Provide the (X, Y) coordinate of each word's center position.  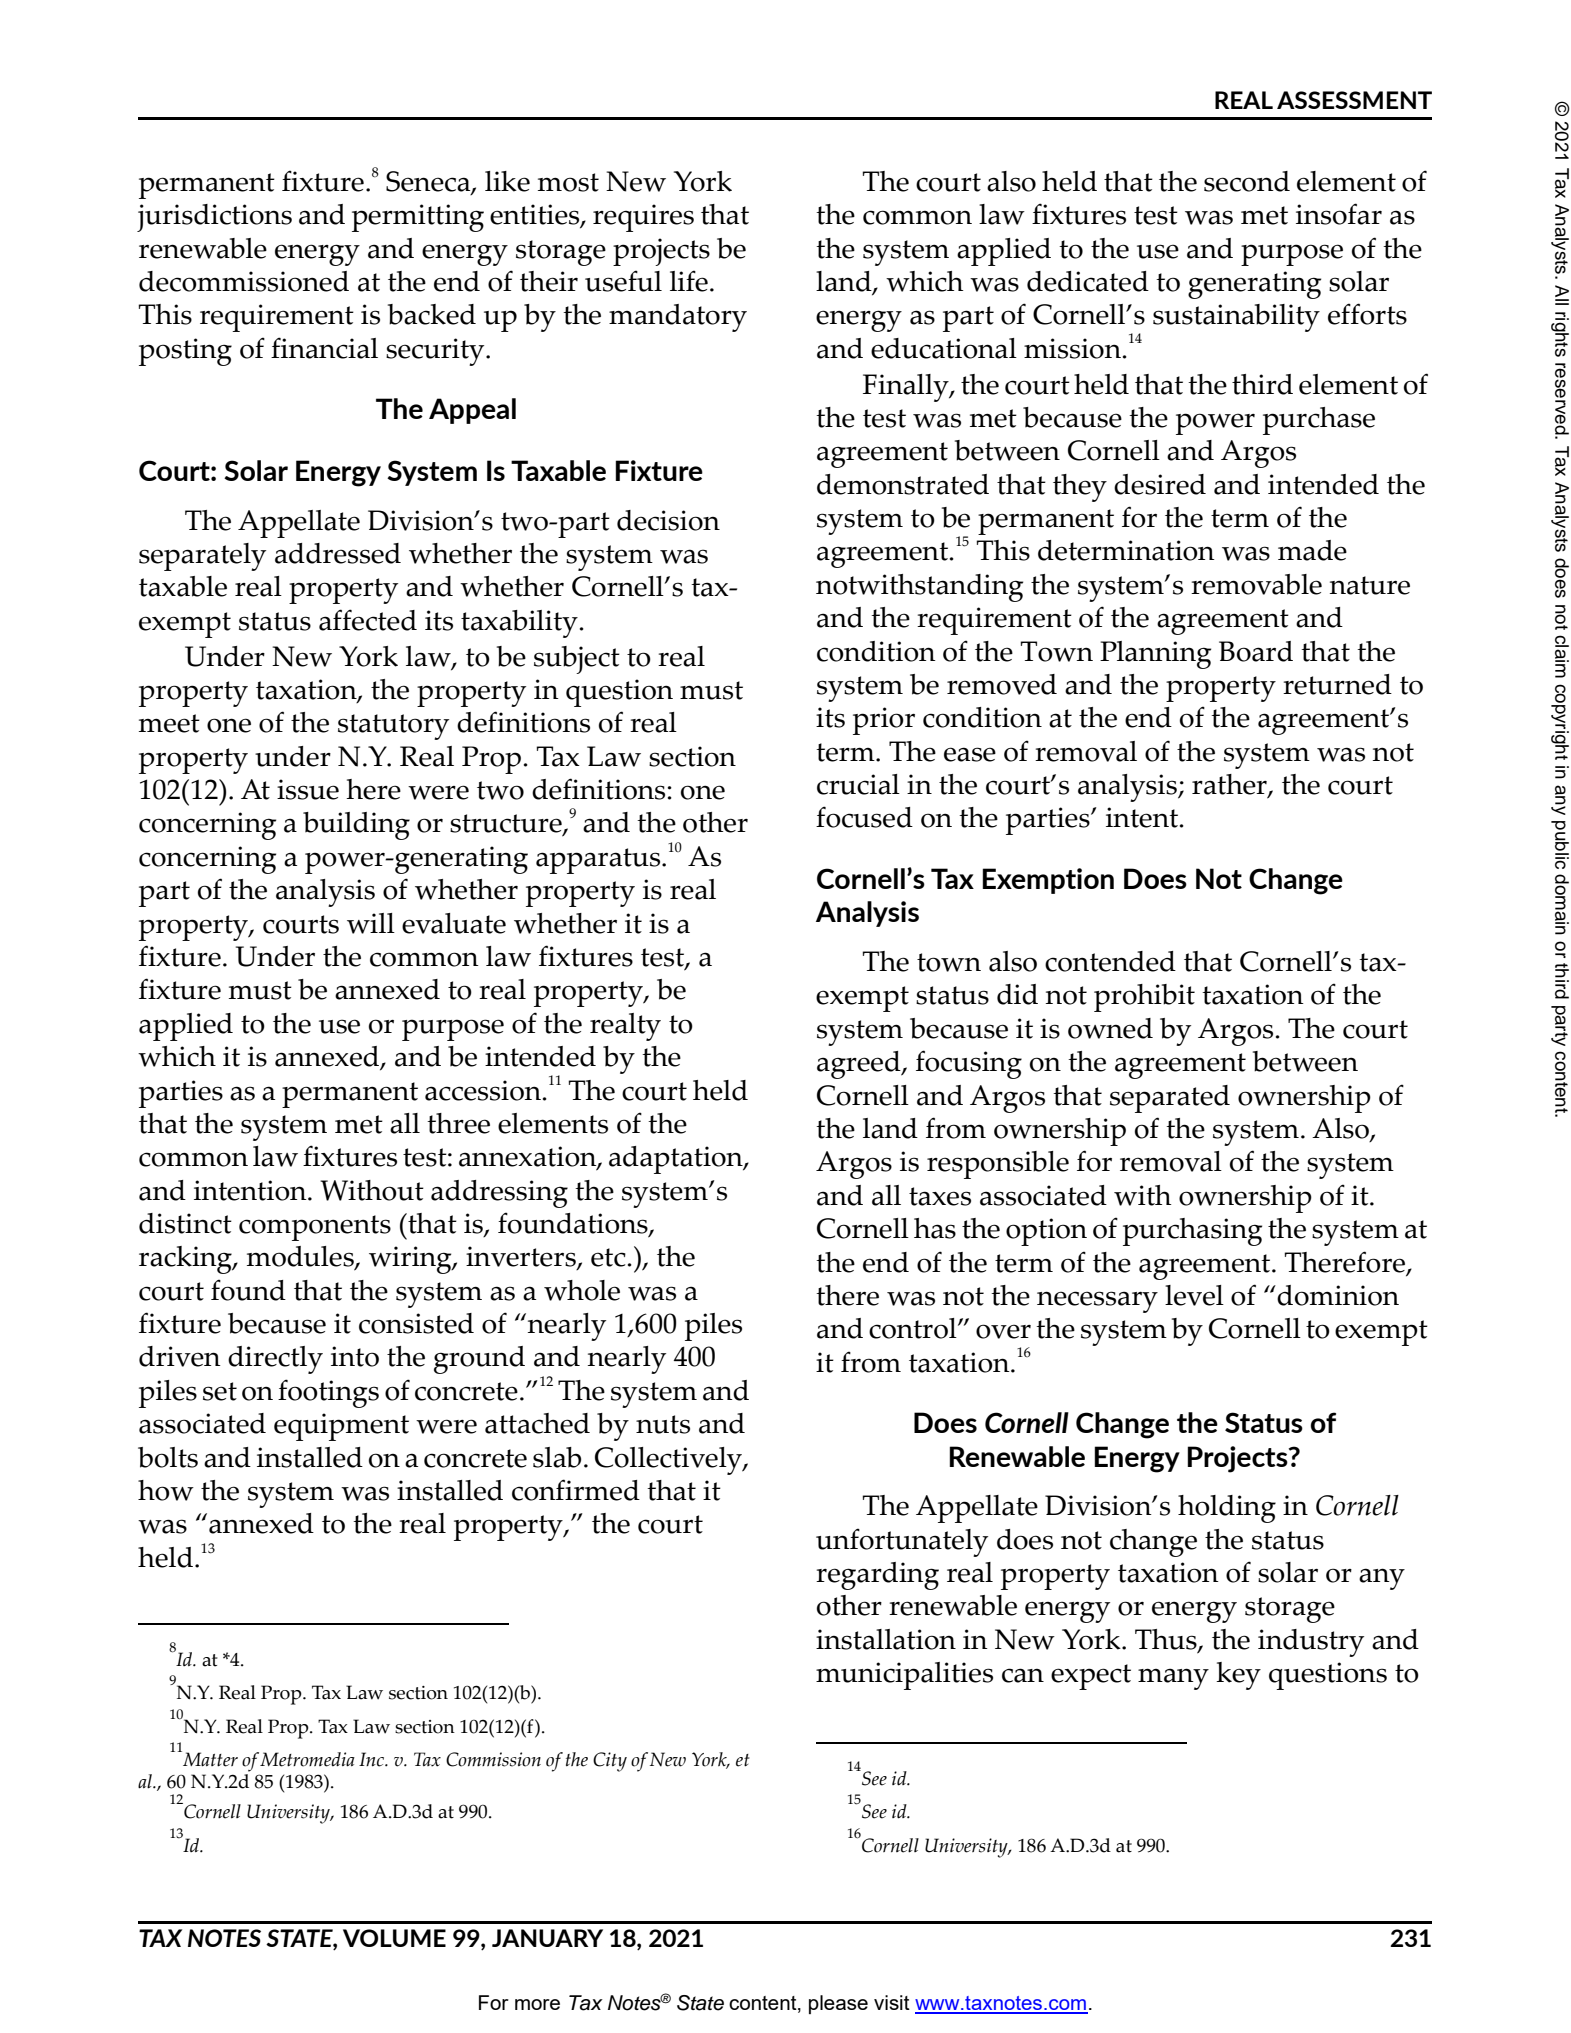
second (1247, 181)
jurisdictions (214, 218)
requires (643, 218)
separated (1170, 1099)
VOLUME (394, 1938)
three (458, 1123)
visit (892, 2002)
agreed (860, 1065)
